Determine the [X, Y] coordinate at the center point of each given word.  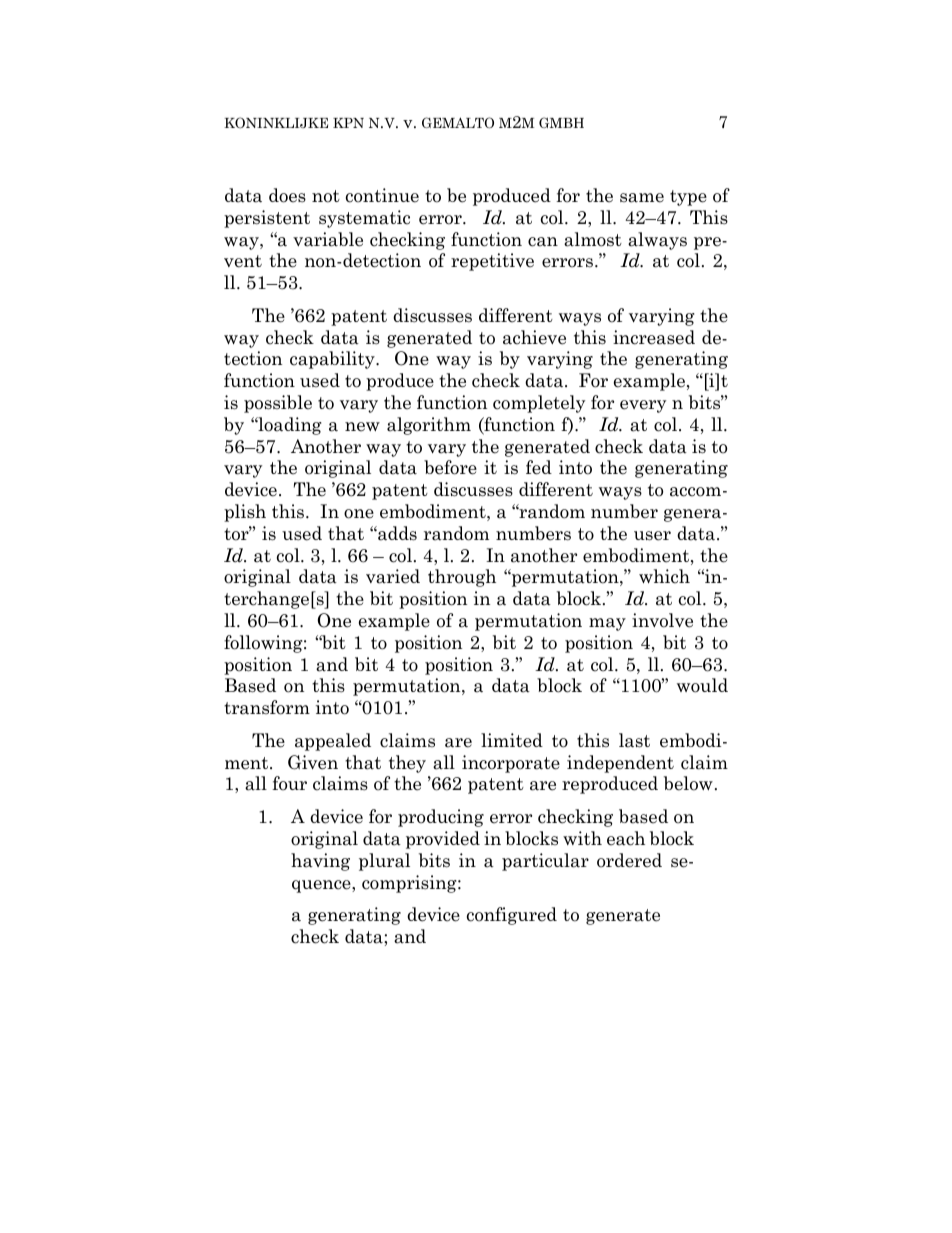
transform [267, 707]
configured [512, 916]
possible [278, 404]
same [642, 198]
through [462, 578]
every [643, 406]
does [287, 195]
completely [539, 404]
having [320, 862]
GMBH [561, 122]
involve [662, 620]
